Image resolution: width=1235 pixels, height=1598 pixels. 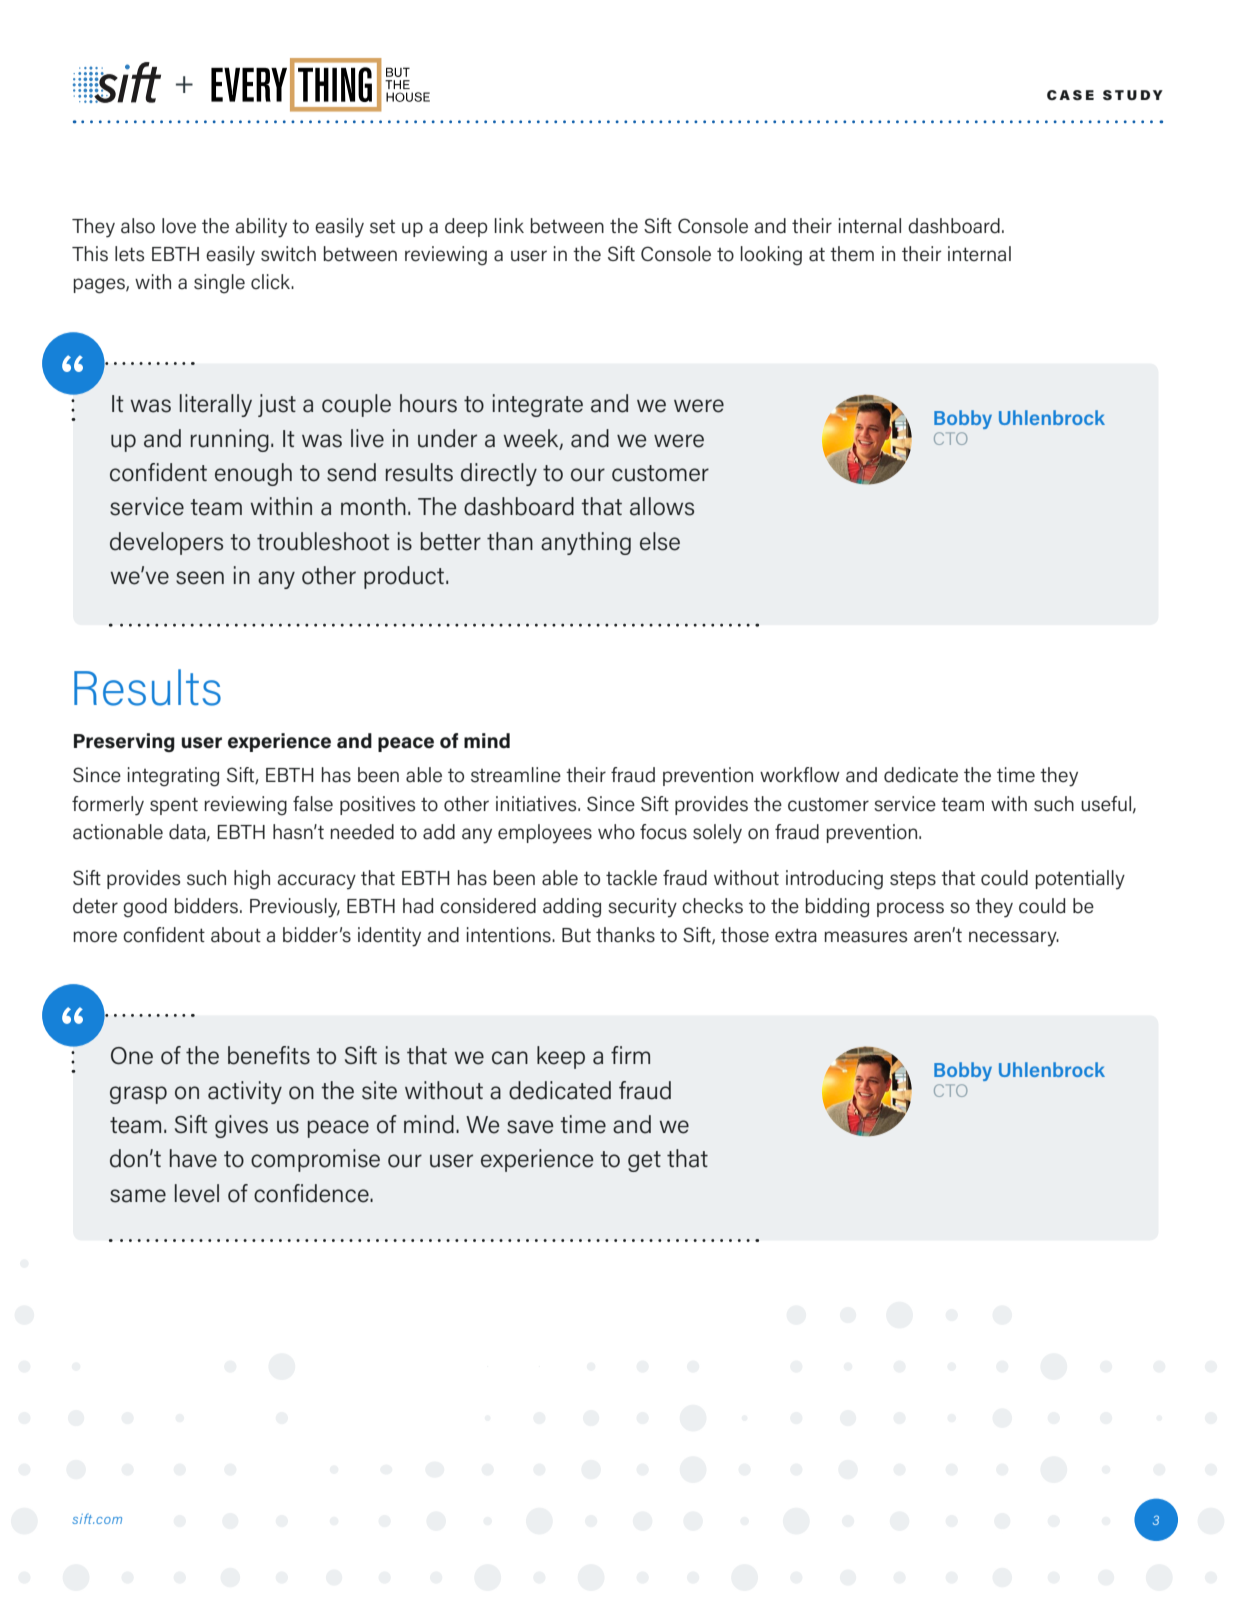 What do you see at coordinates (193, 1158) in the image?
I see `have` at bounding box center [193, 1158].
